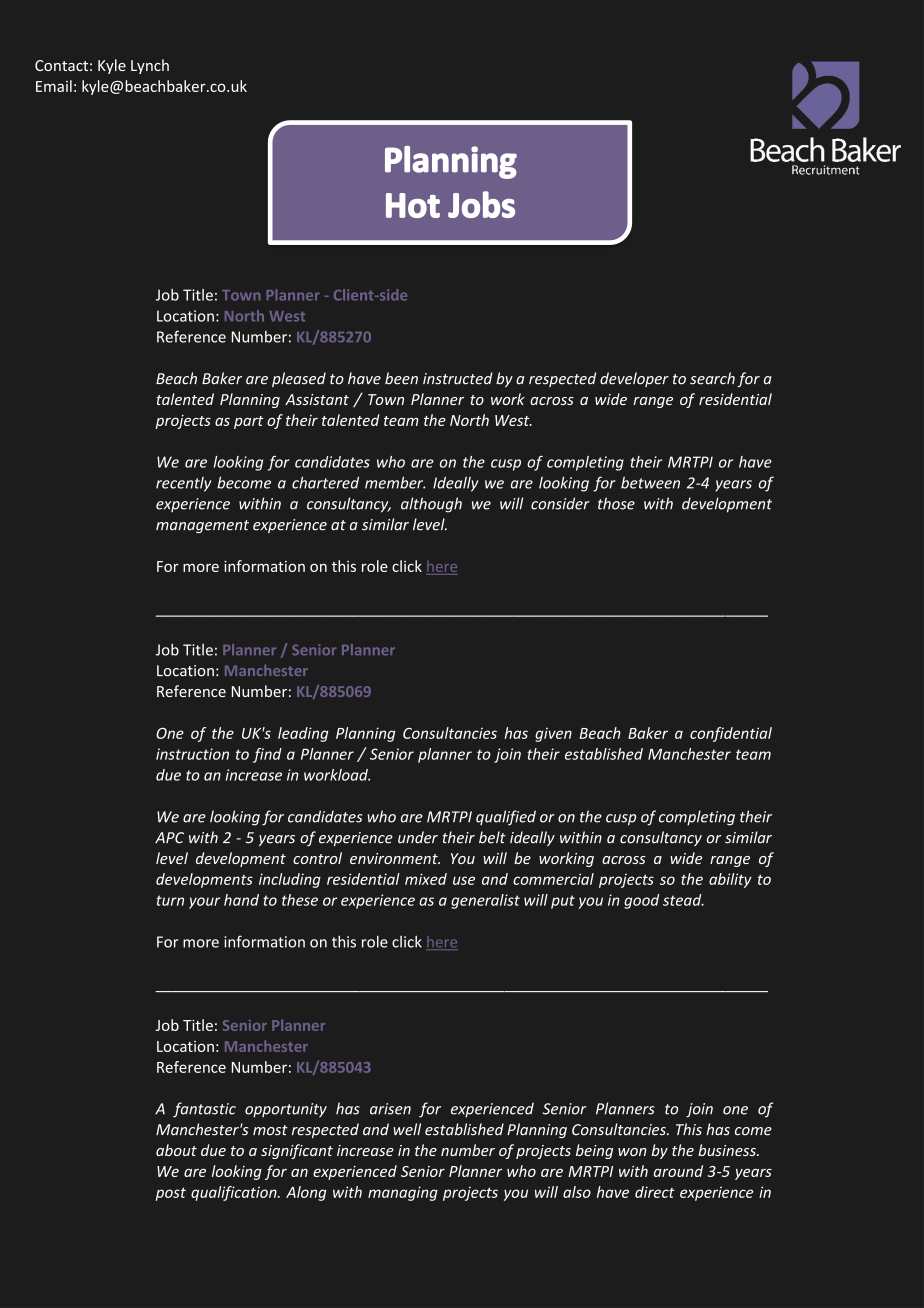  Describe the element at coordinates (650, 482) in the screenshot. I see `between` at that location.
